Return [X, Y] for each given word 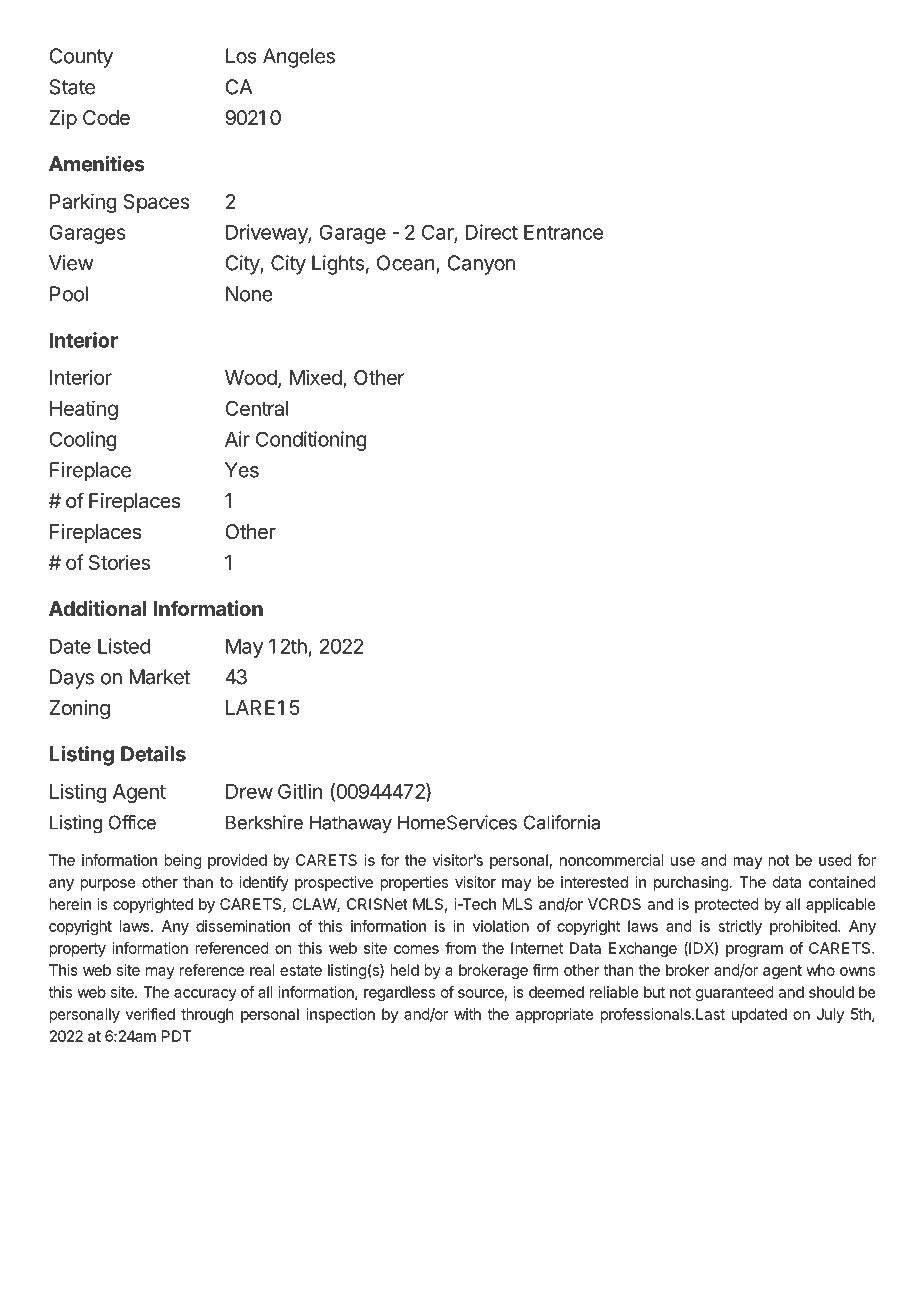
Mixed [316, 377]
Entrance [563, 232]
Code [106, 117]
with [467, 1014]
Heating [84, 410]
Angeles [299, 58]
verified [150, 1014]
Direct [492, 232]
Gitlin [300, 791]
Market [159, 677]
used [835, 860]
